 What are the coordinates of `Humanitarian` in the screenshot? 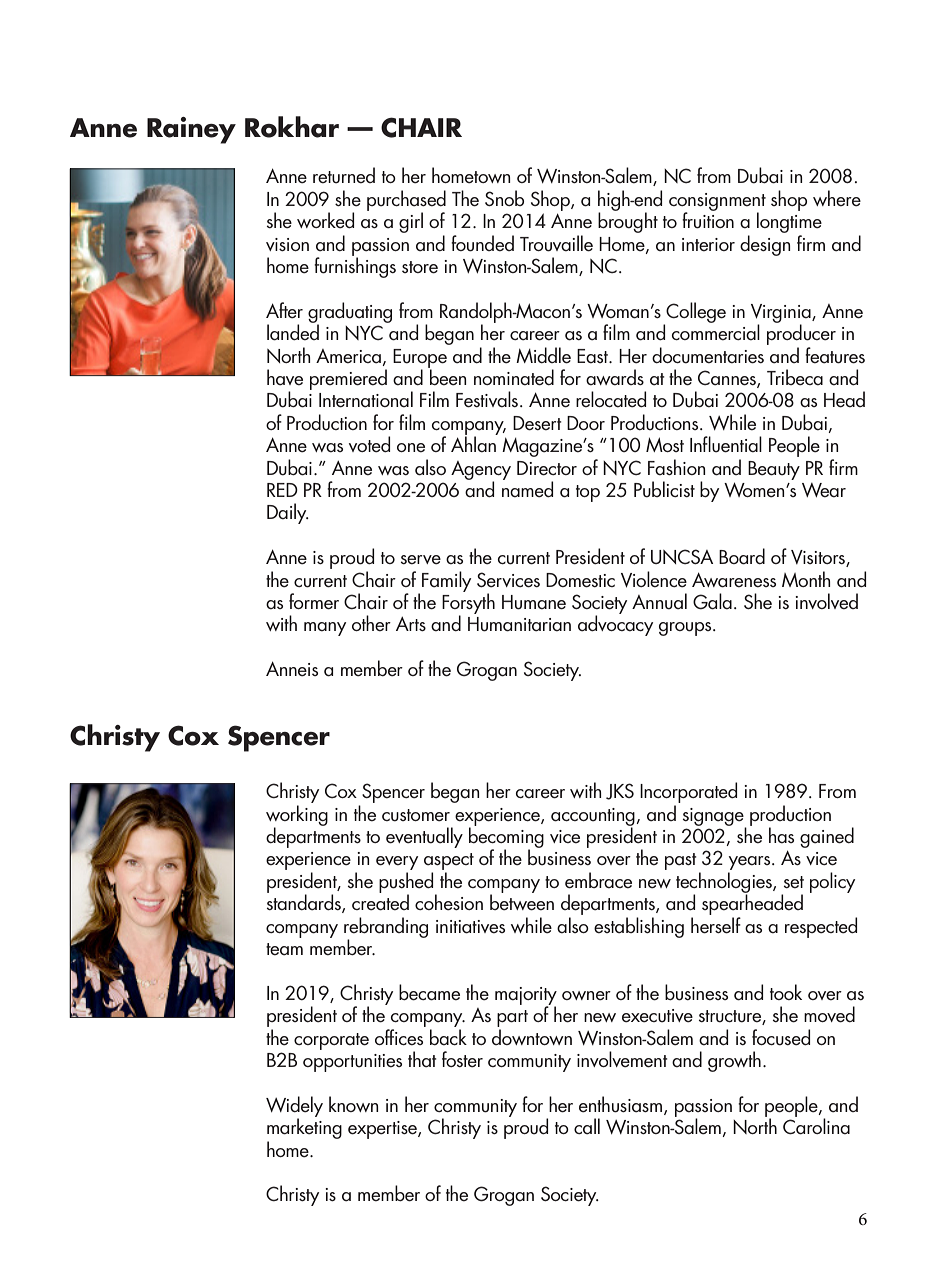 It's located at (519, 624).
